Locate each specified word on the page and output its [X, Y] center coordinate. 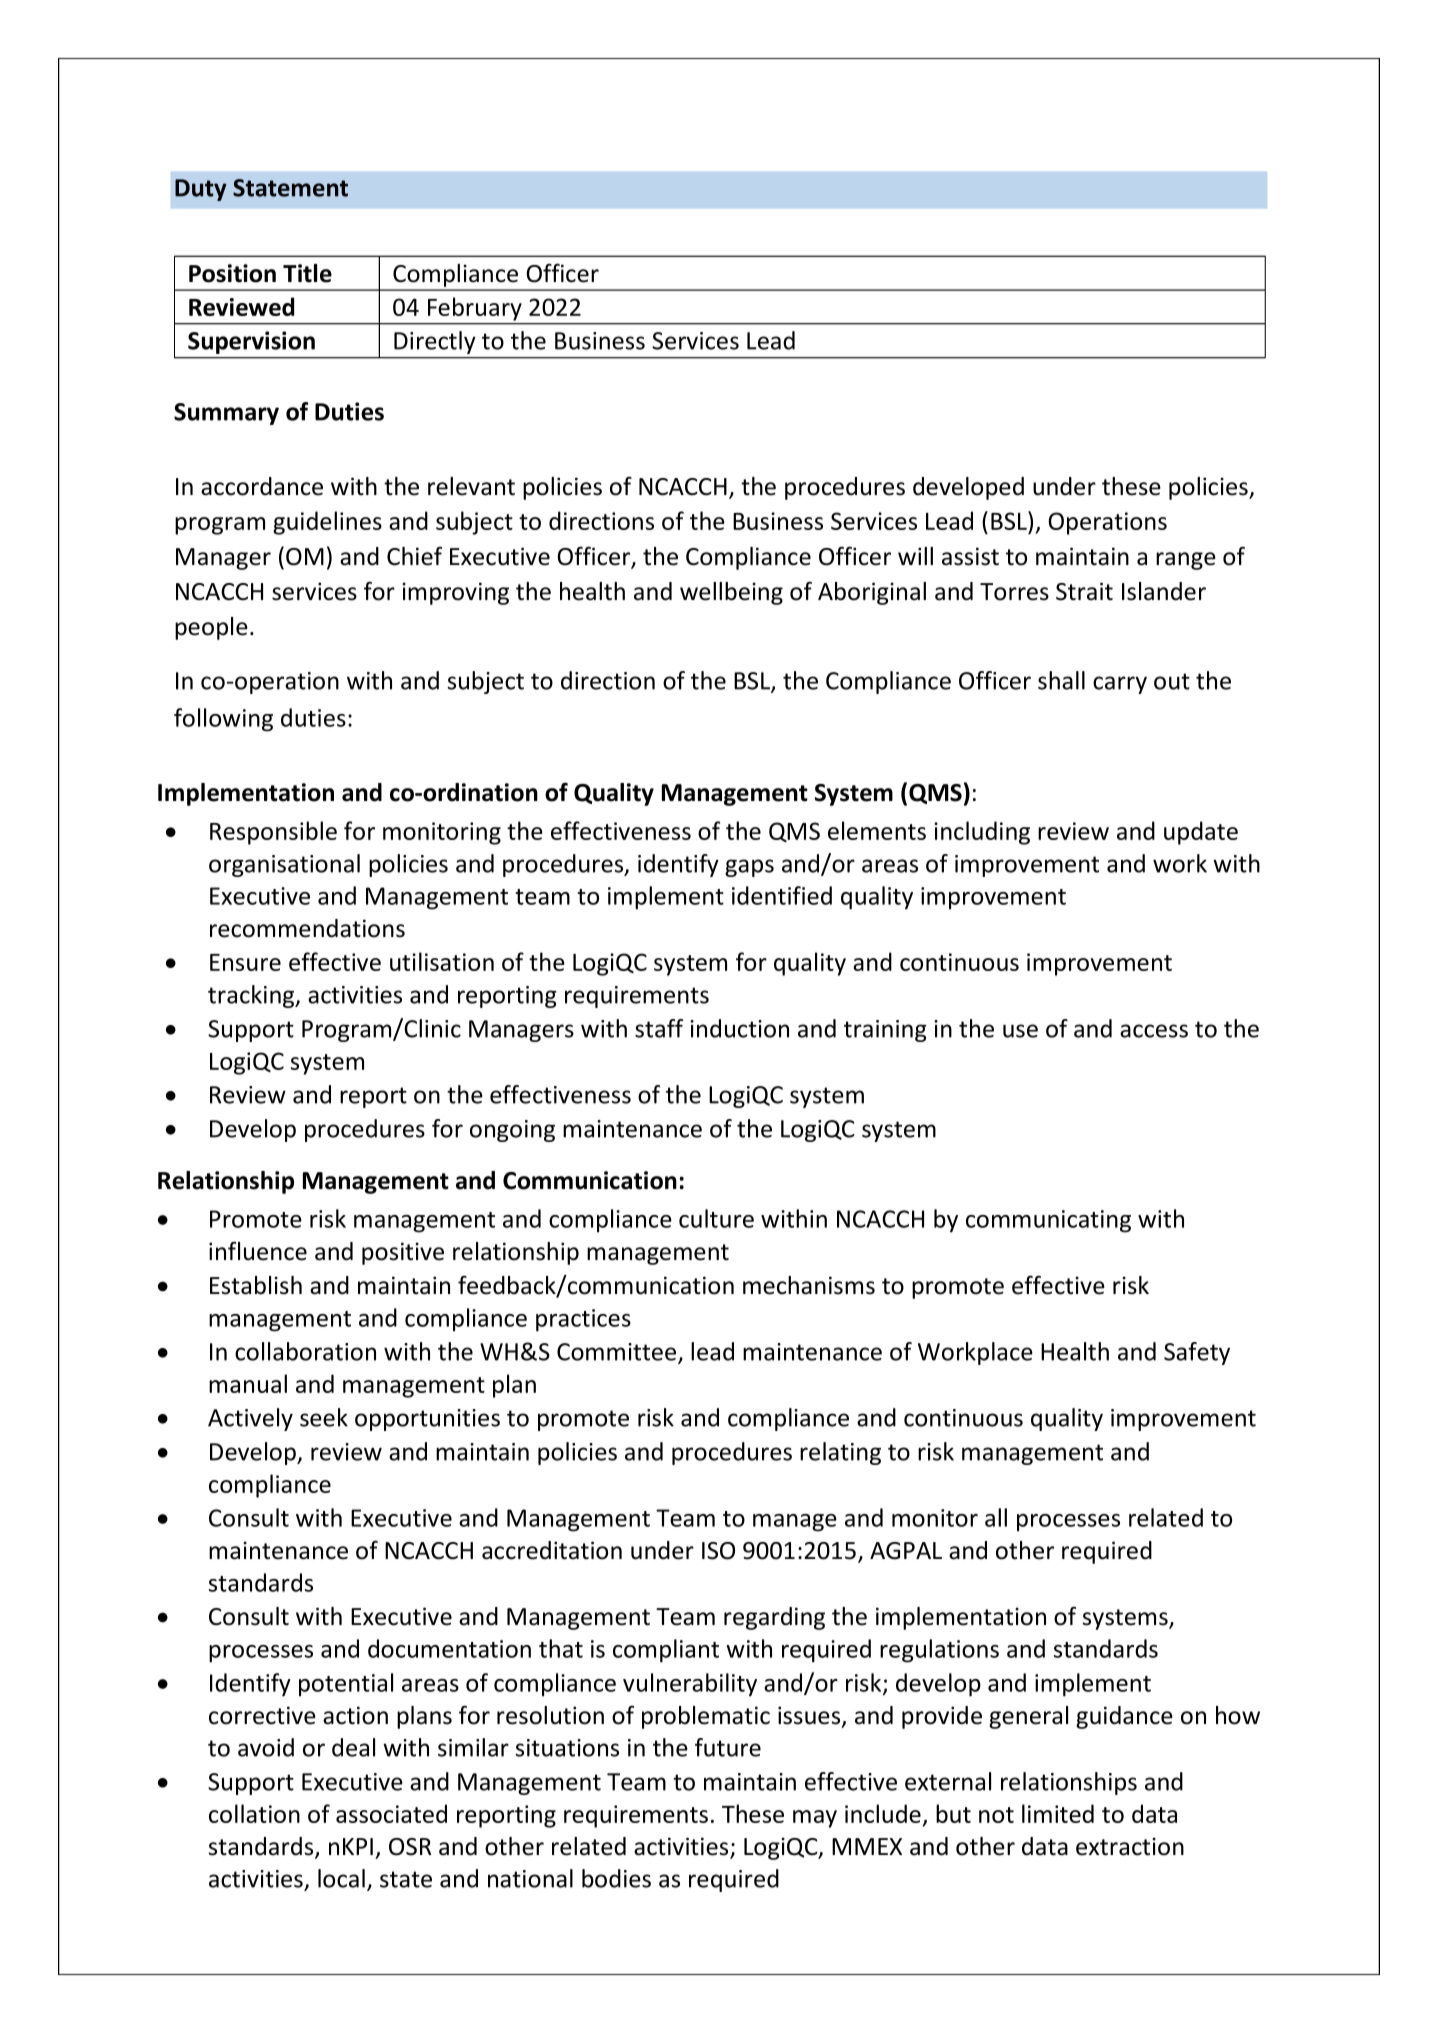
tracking [252, 996]
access [1154, 1031]
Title [307, 273]
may [815, 1819]
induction [739, 1028]
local [341, 1878]
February [475, 309]
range [1186, 561]
